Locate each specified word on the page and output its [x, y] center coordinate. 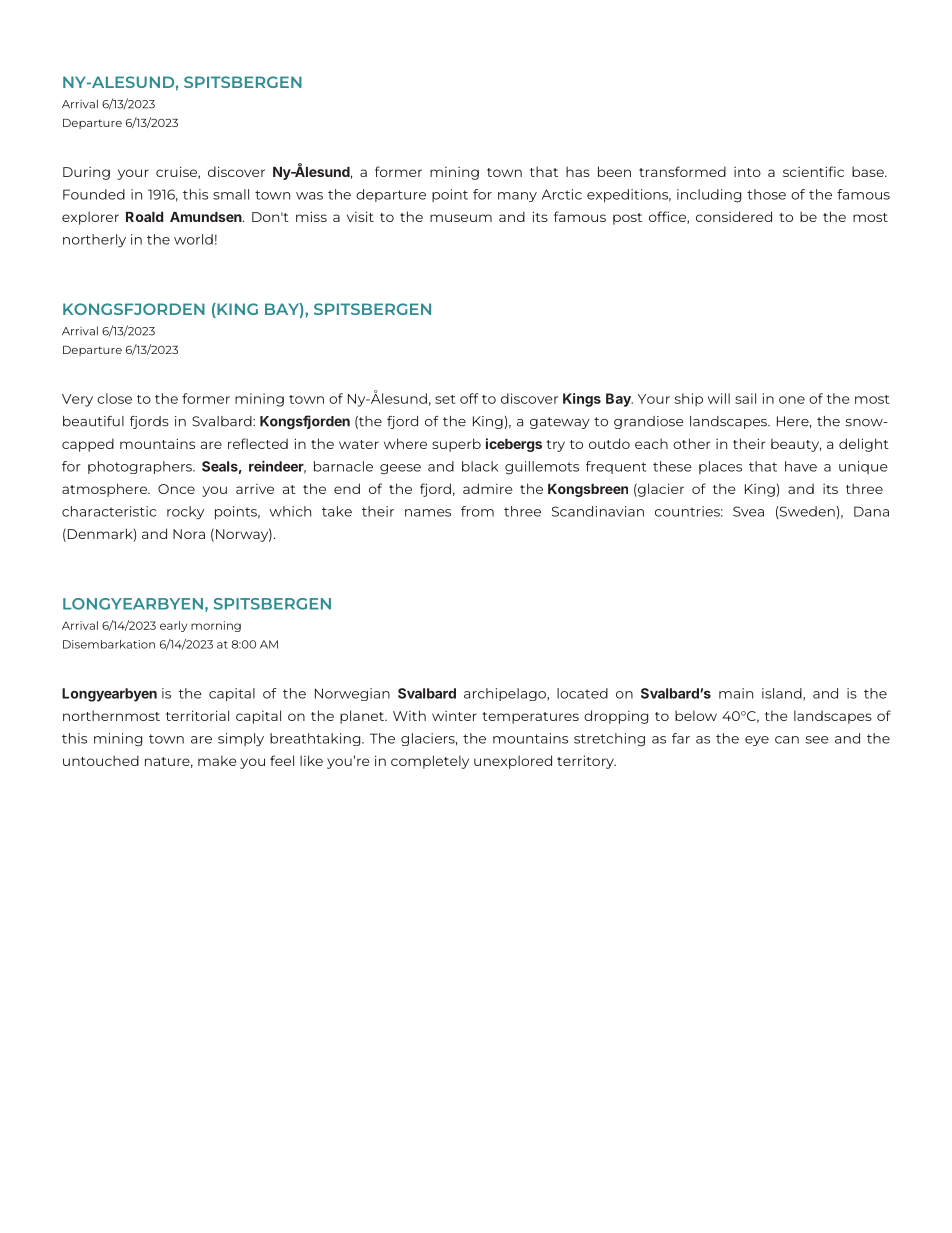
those [766, 194]
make [217, 760]
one [792, 400]
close [114, 398]
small [231, 194]
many [517, 197]
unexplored [513, 762]
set [445, 399]
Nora [189, 534]
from [477, 511]
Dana [871, 511]
